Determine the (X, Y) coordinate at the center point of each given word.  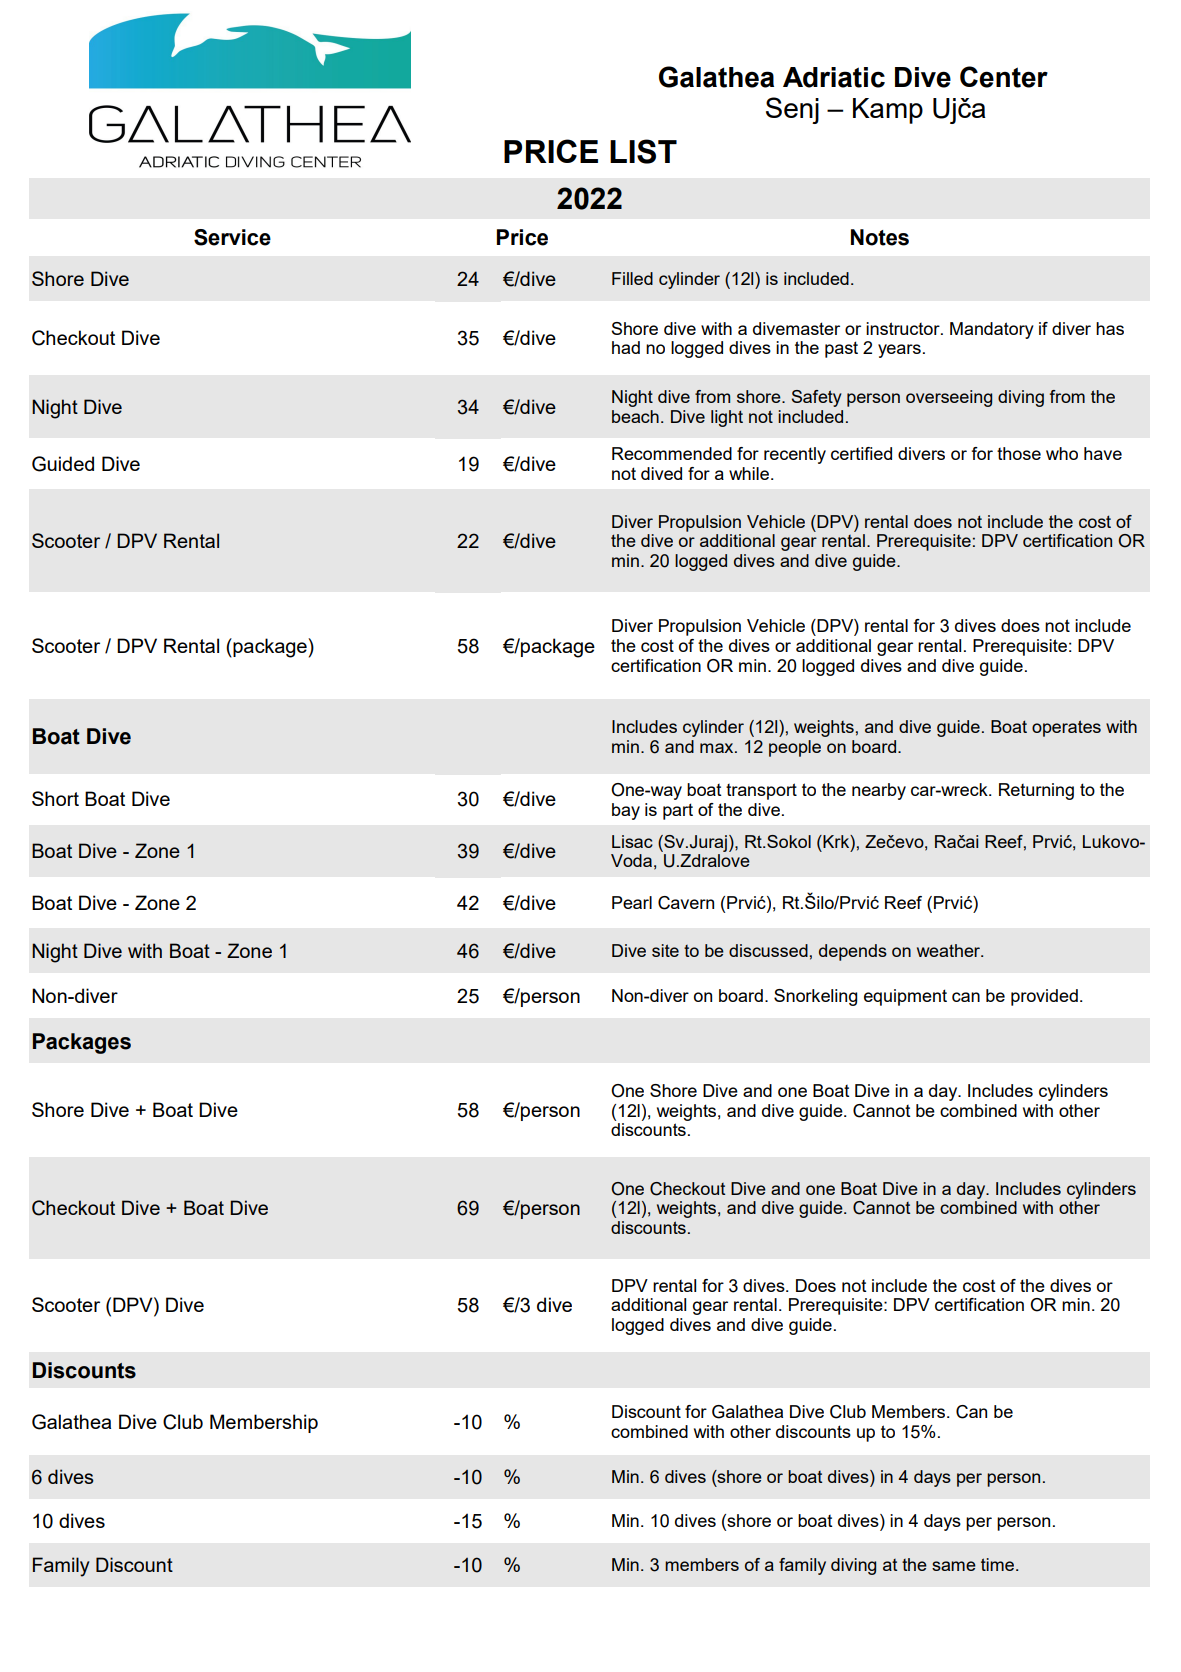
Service (232, 237)
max (718, 748)
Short (55, 798)
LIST (643, 151)
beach (635, 416)
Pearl (632, 902)
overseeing (949, 398)
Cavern (686, 903)
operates (1066, 728)
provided (1044, 997)
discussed (768, 950)
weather (950, 950)
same (954, 1566)
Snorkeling (815, 997)
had (626, 347)
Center (1004, 77)
